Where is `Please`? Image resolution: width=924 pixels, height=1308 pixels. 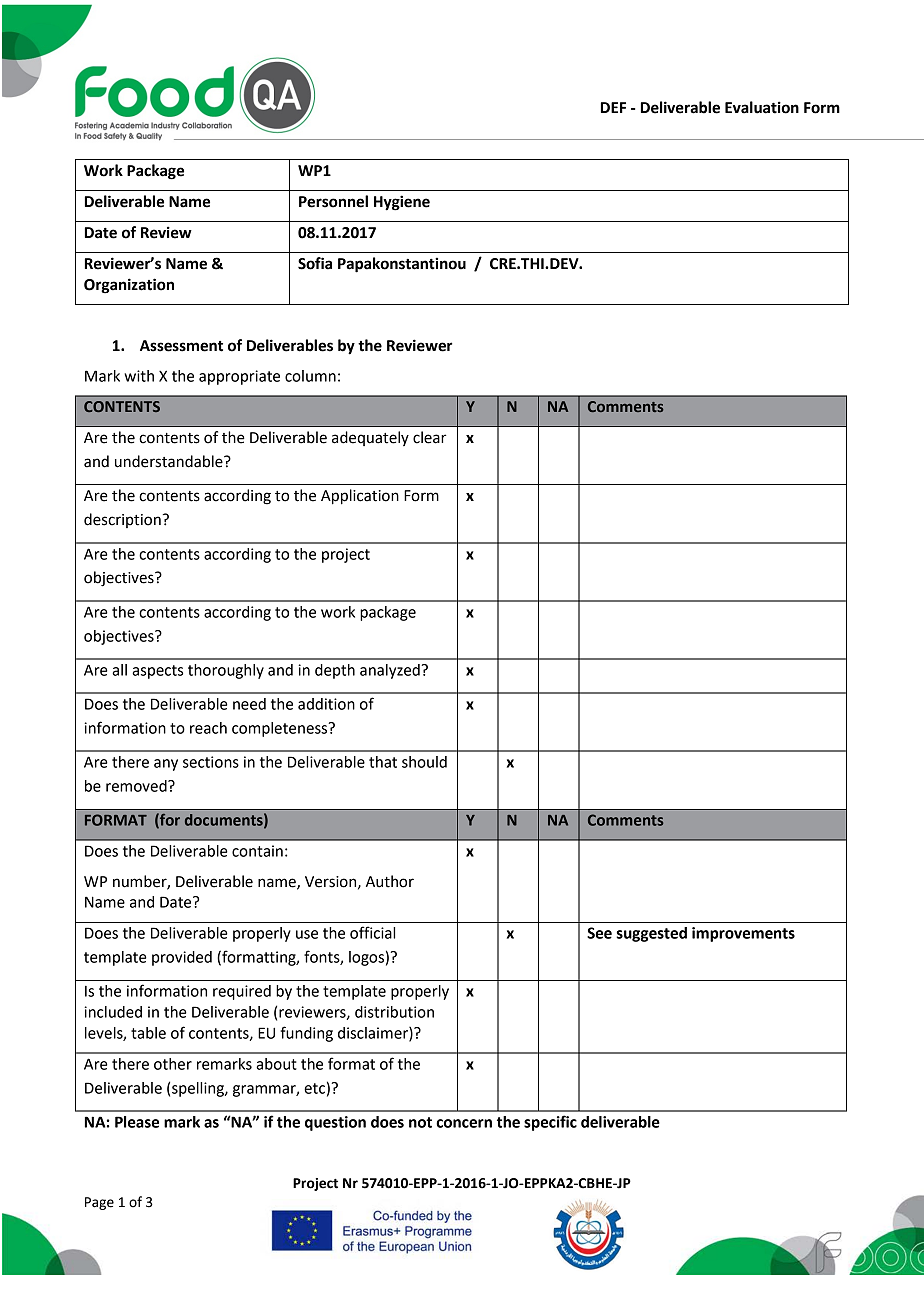
Please is located at coordinates (137, 1122).
